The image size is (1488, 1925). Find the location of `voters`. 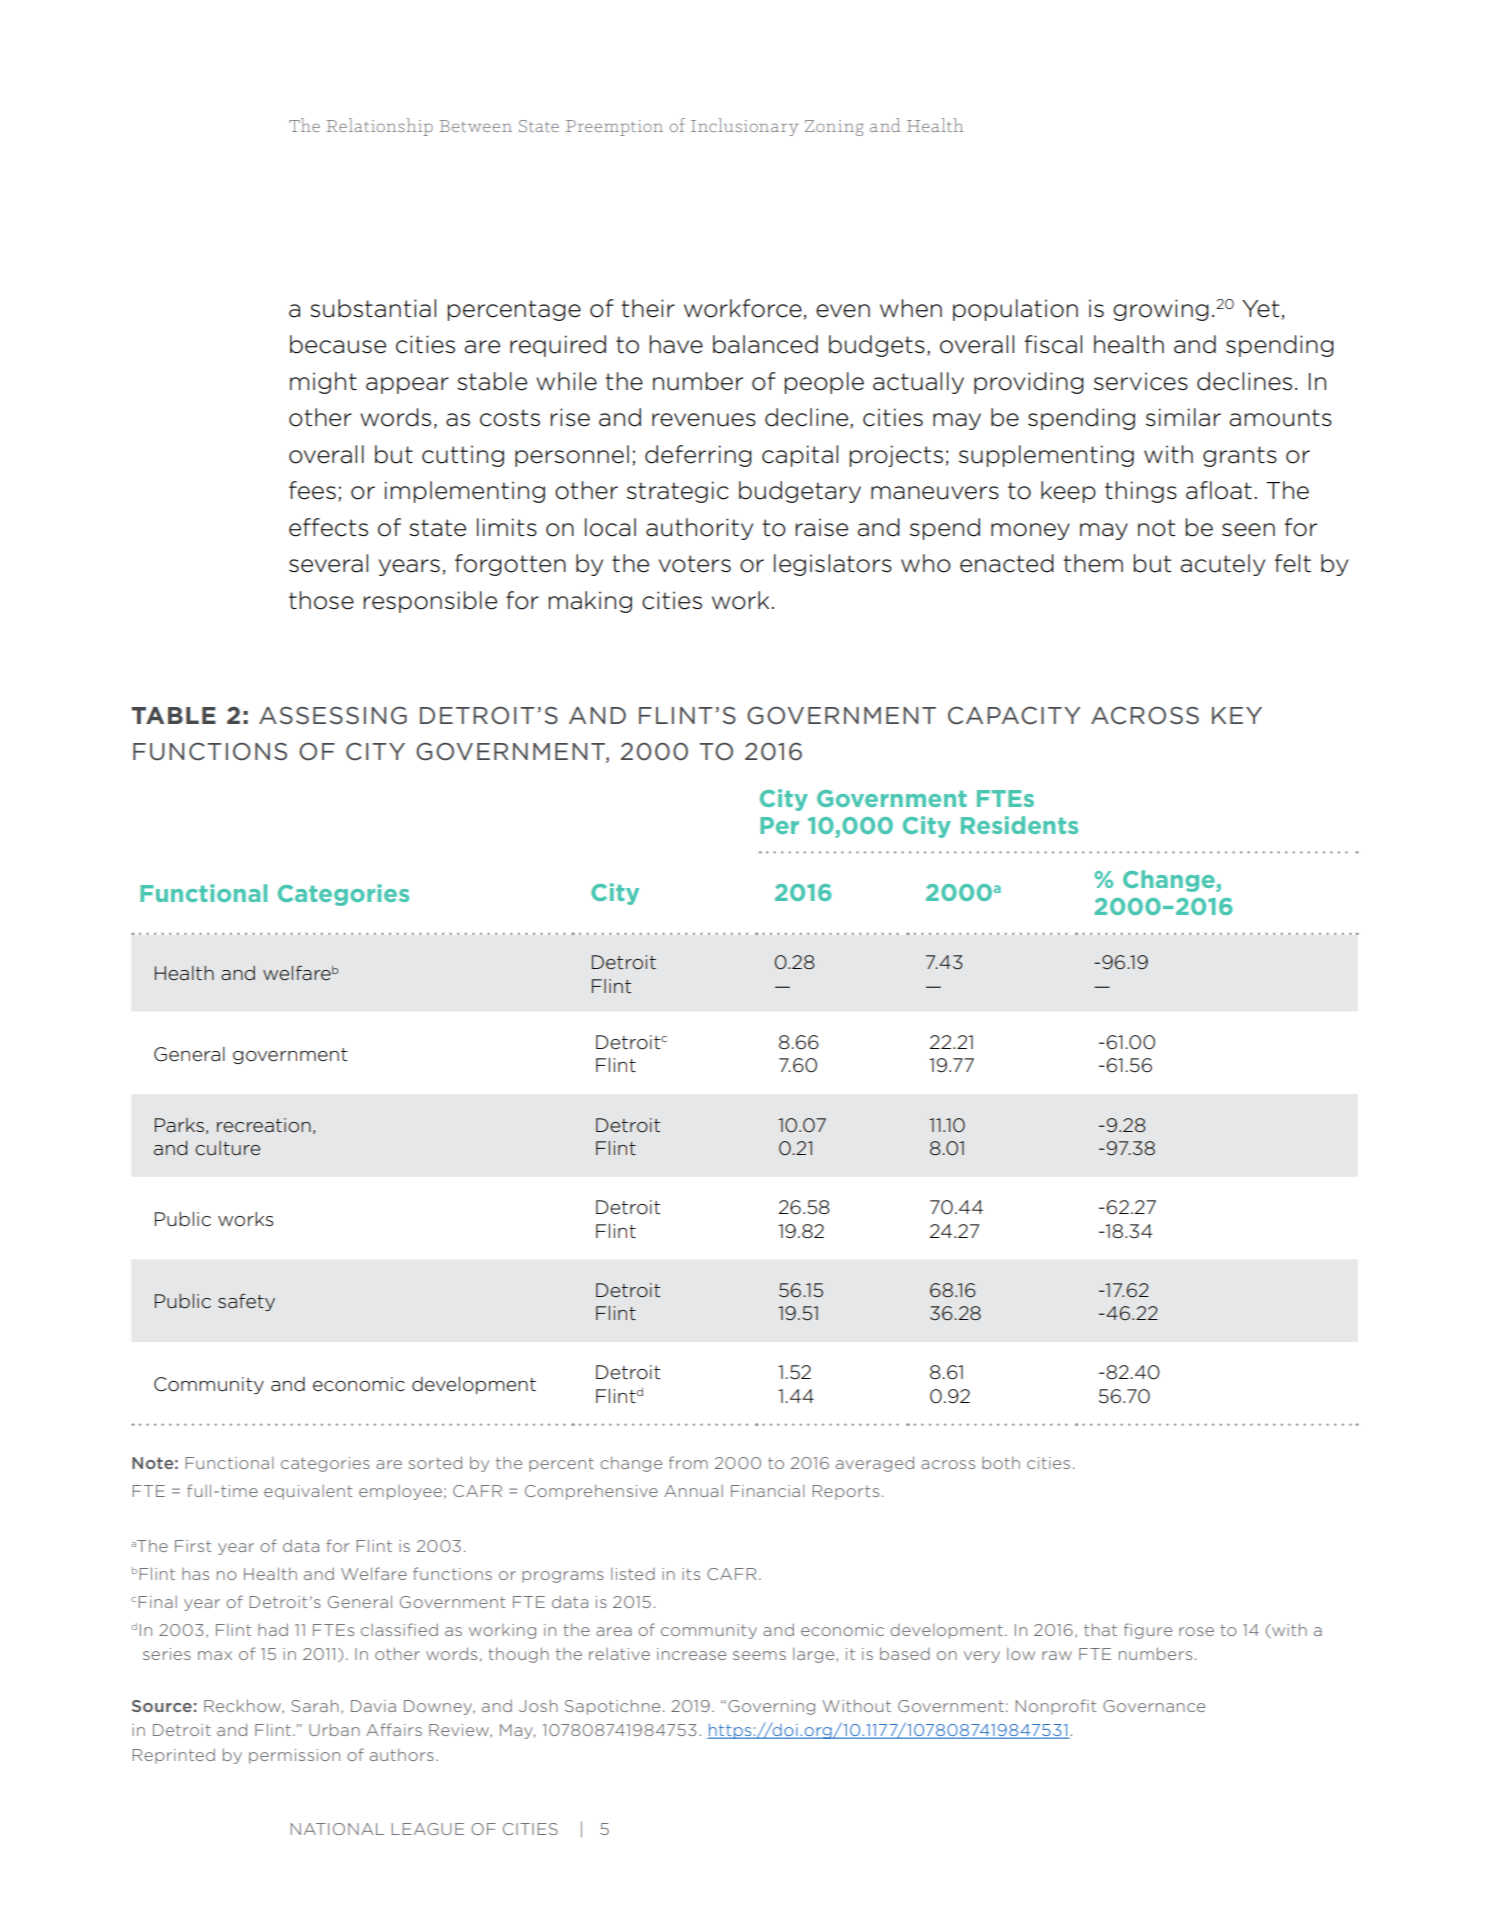

voters is located at coordinates (695, 564).
